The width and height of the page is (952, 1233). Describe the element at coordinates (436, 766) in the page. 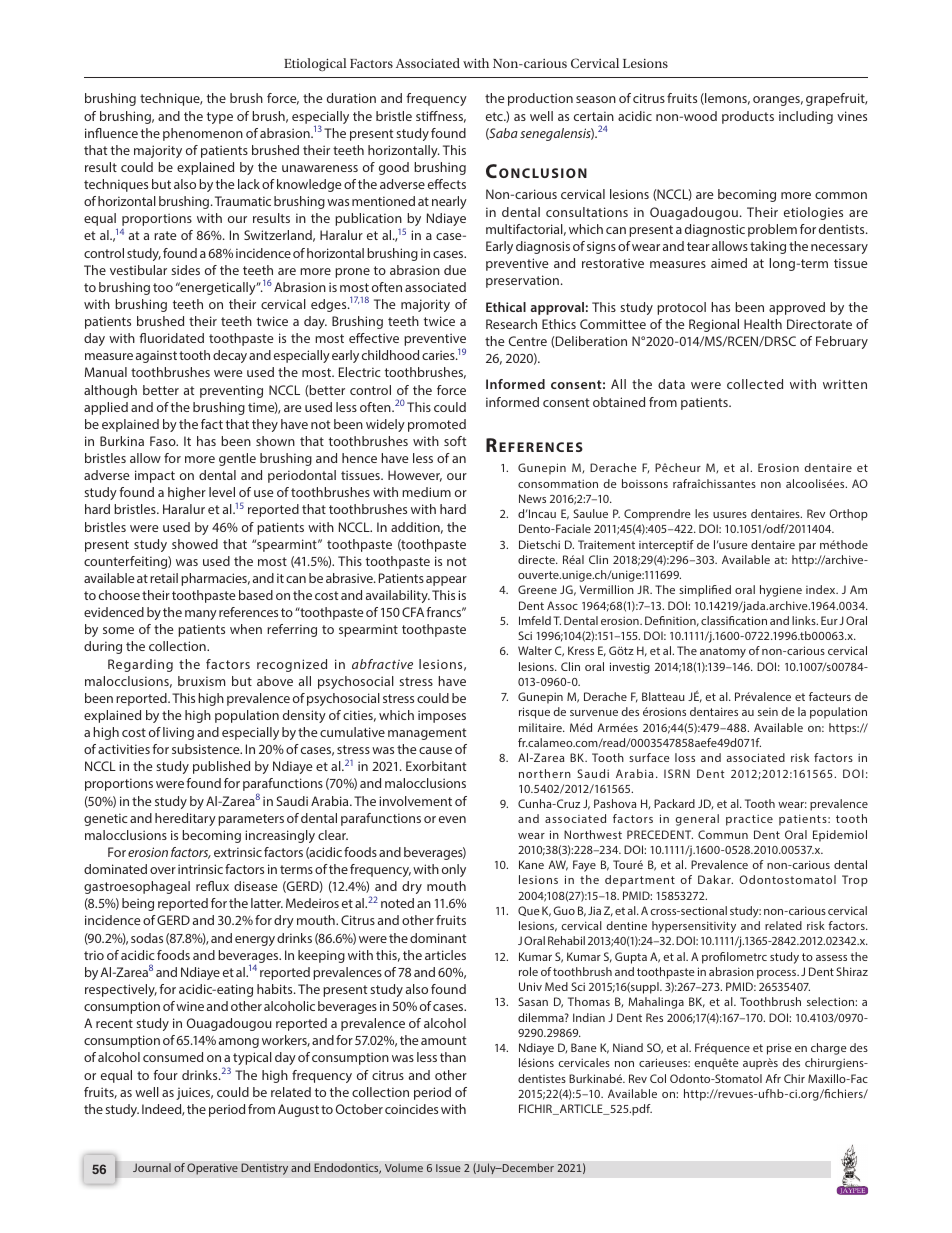

I see `Exorbitant` at that location.
